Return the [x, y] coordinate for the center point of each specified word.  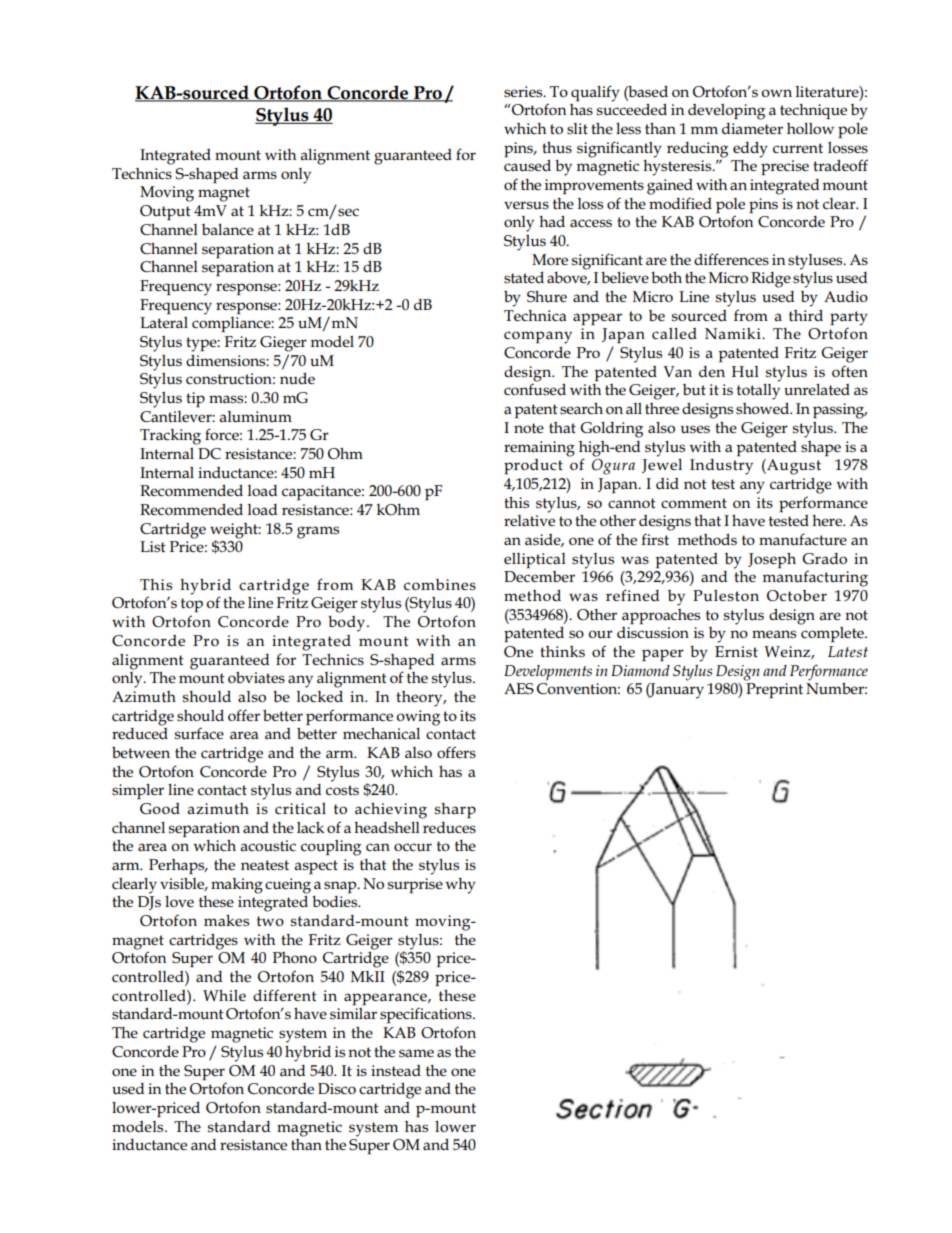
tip [195, 399]
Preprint [774, 690]
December [539, 577]
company [538, 337]
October [797, 596]
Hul [745, 372]
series [524, 92]
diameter [752, 128]
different [285, 995]
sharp [455, 810]
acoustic [268, 846]
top [192, 605]
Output [165, 212]
